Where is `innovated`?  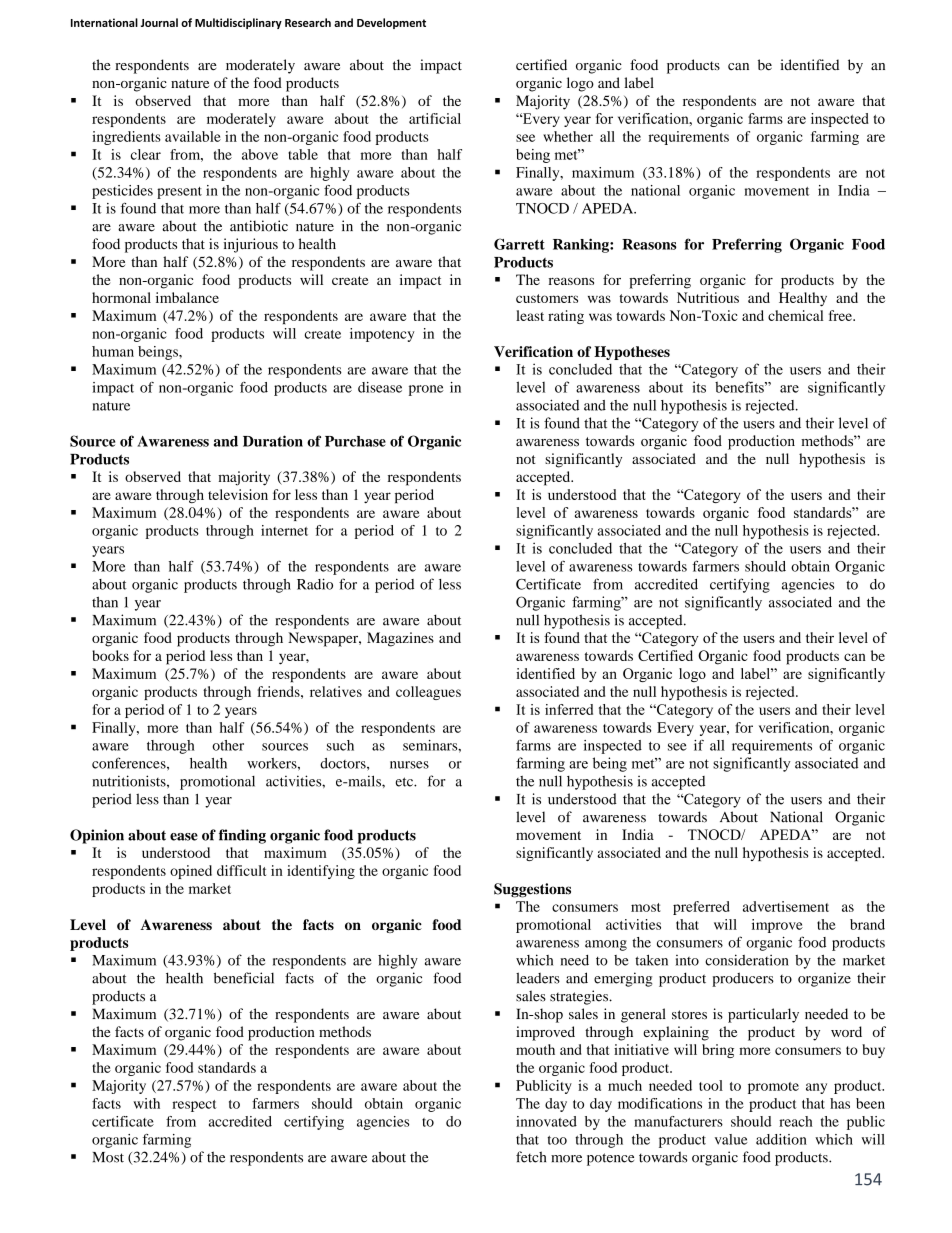
innovated is located at coordinates (546, 1121).
